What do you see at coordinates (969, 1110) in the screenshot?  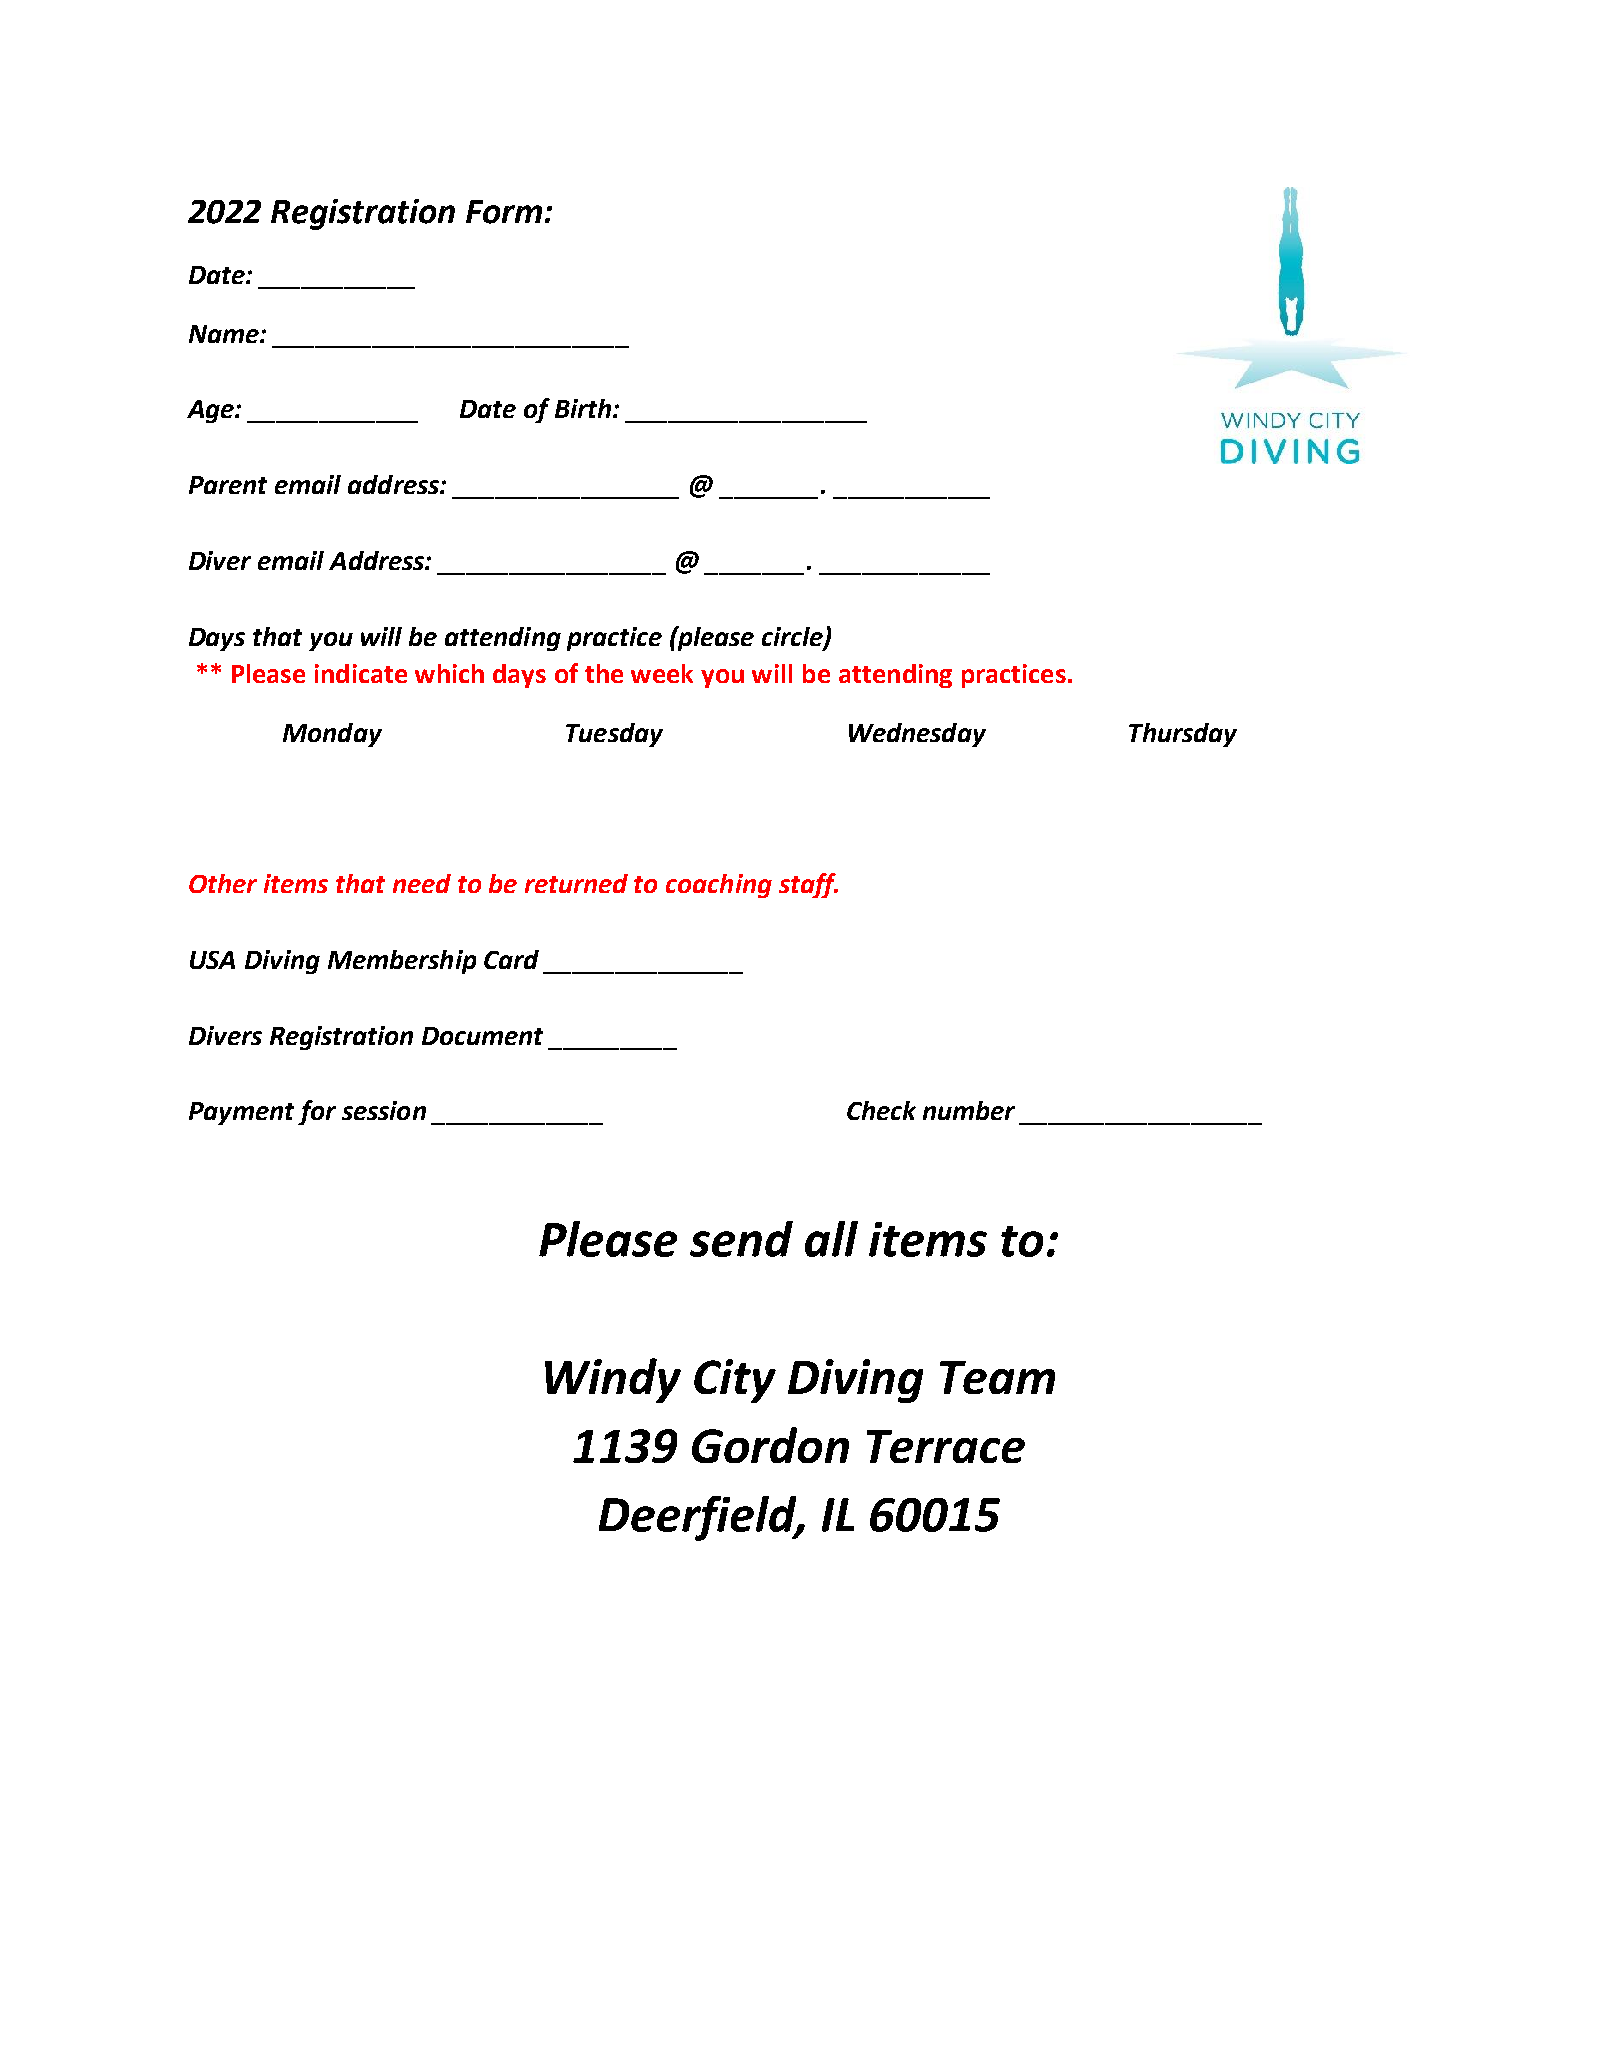 I see `number` at bounding box center [969, 1110].
